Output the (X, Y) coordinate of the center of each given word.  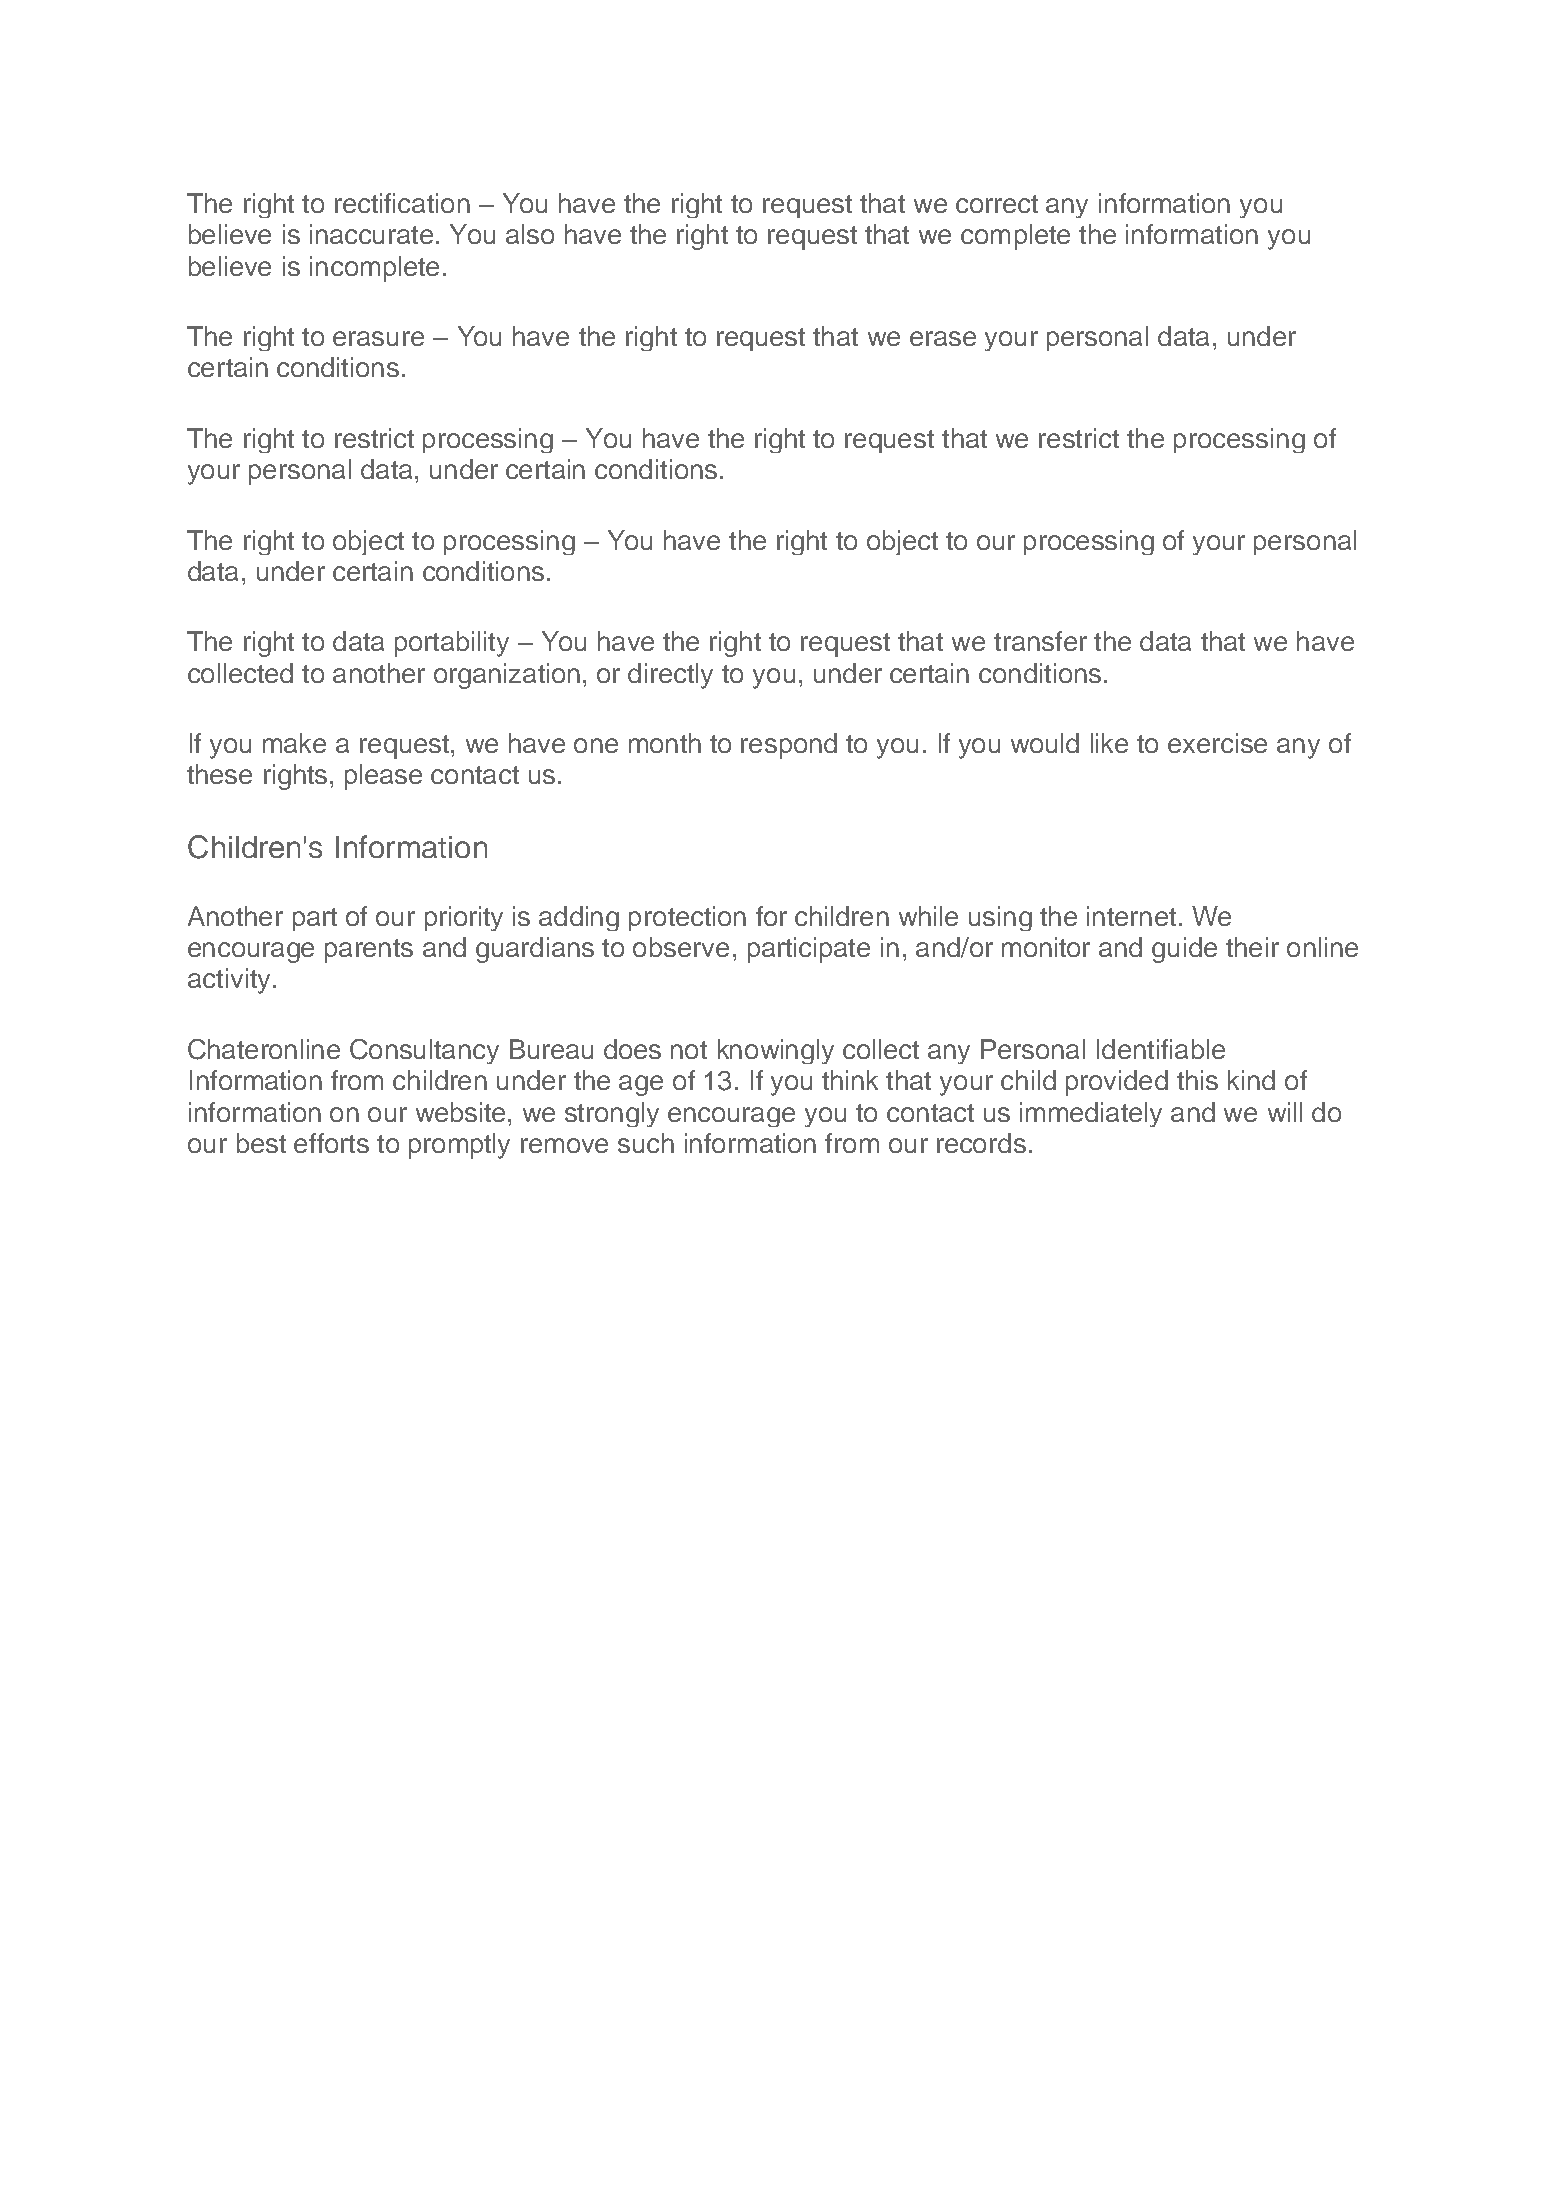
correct (997, 204)
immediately (1091, 1114)
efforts (331, 1143)
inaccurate (371, 234)
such (646, 1143)
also (530, 234)
